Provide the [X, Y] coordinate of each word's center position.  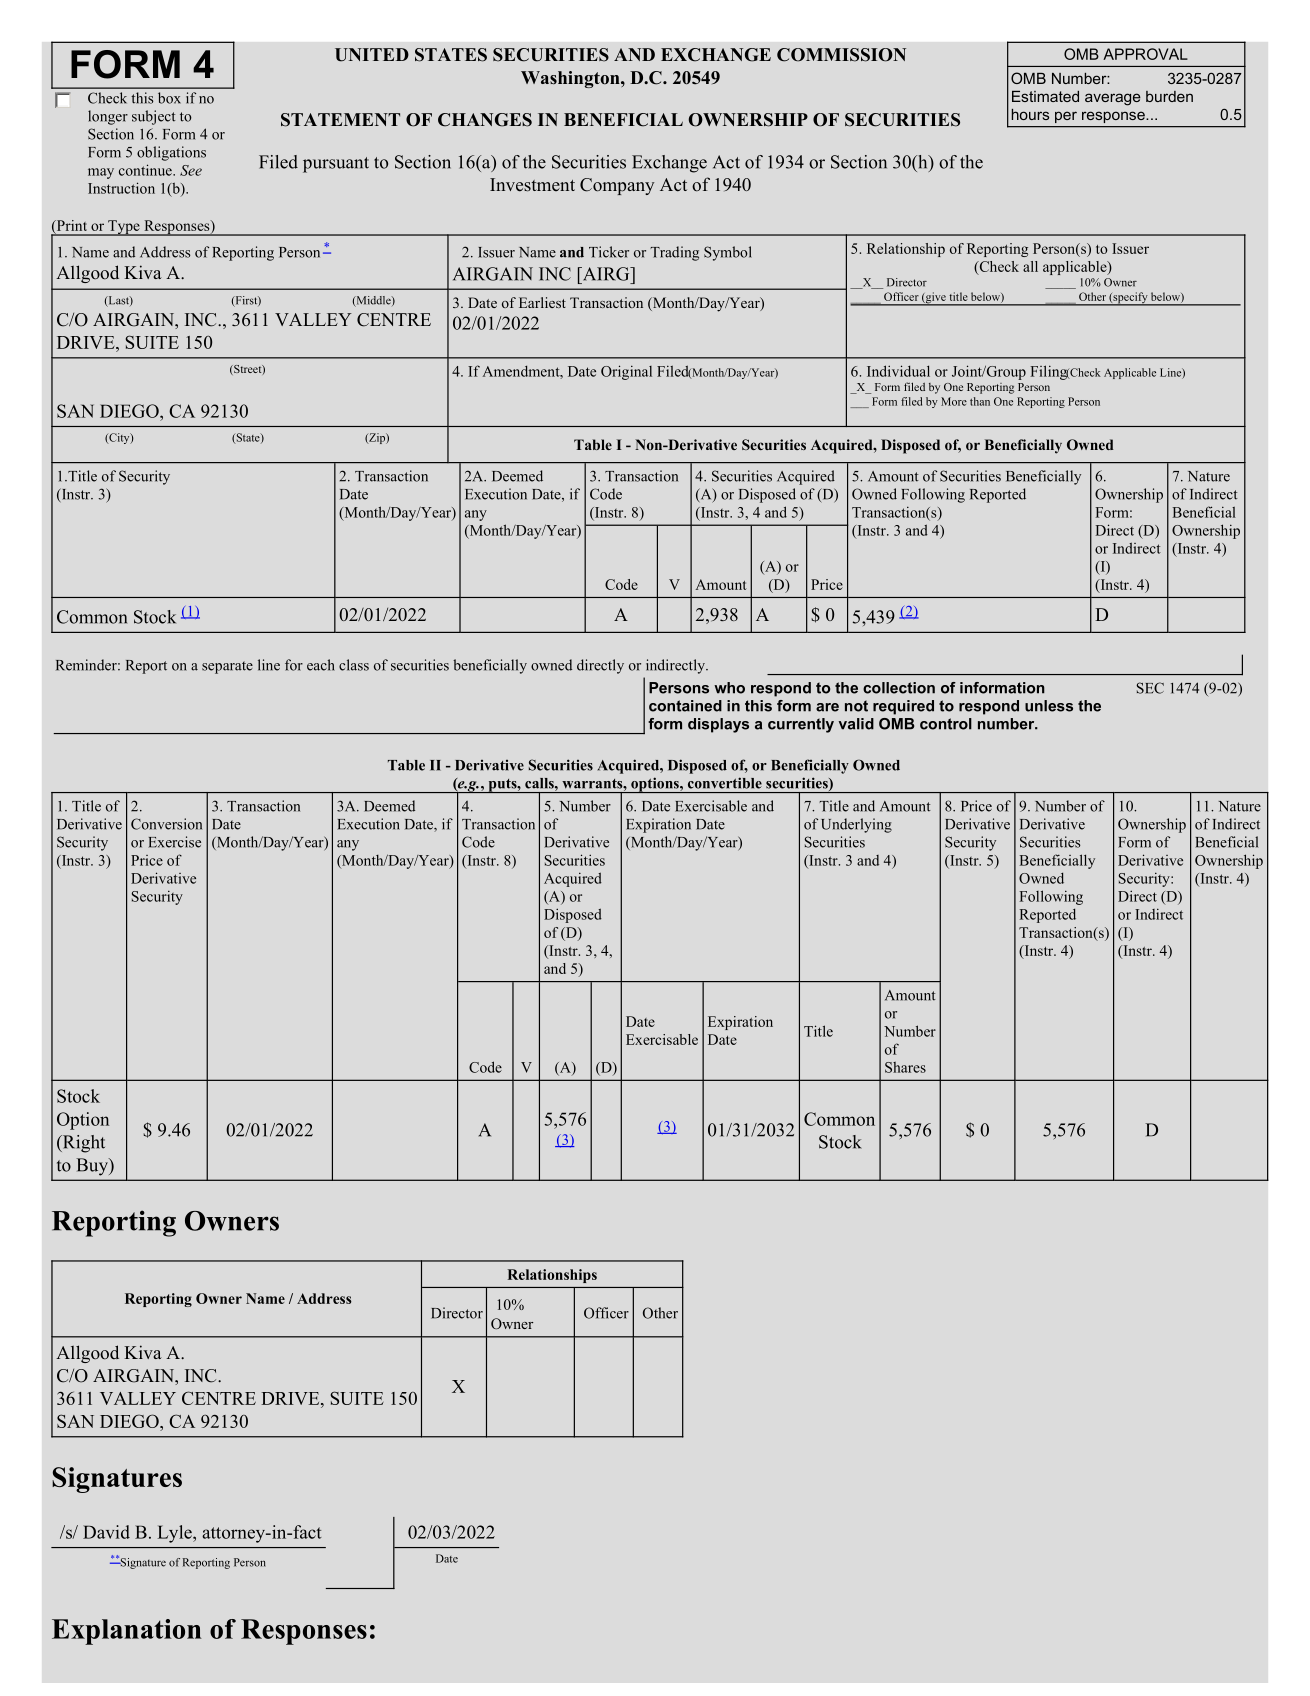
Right [82, 1144]
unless [1049, 706]
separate [227, 667]
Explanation [127, 1632]
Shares [905, 1067]
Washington [571, 79]
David [106, 1532]
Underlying [856, 825]
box [169, 98]
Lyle [176, 1534]
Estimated [1045, 96]
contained [685, 706]
